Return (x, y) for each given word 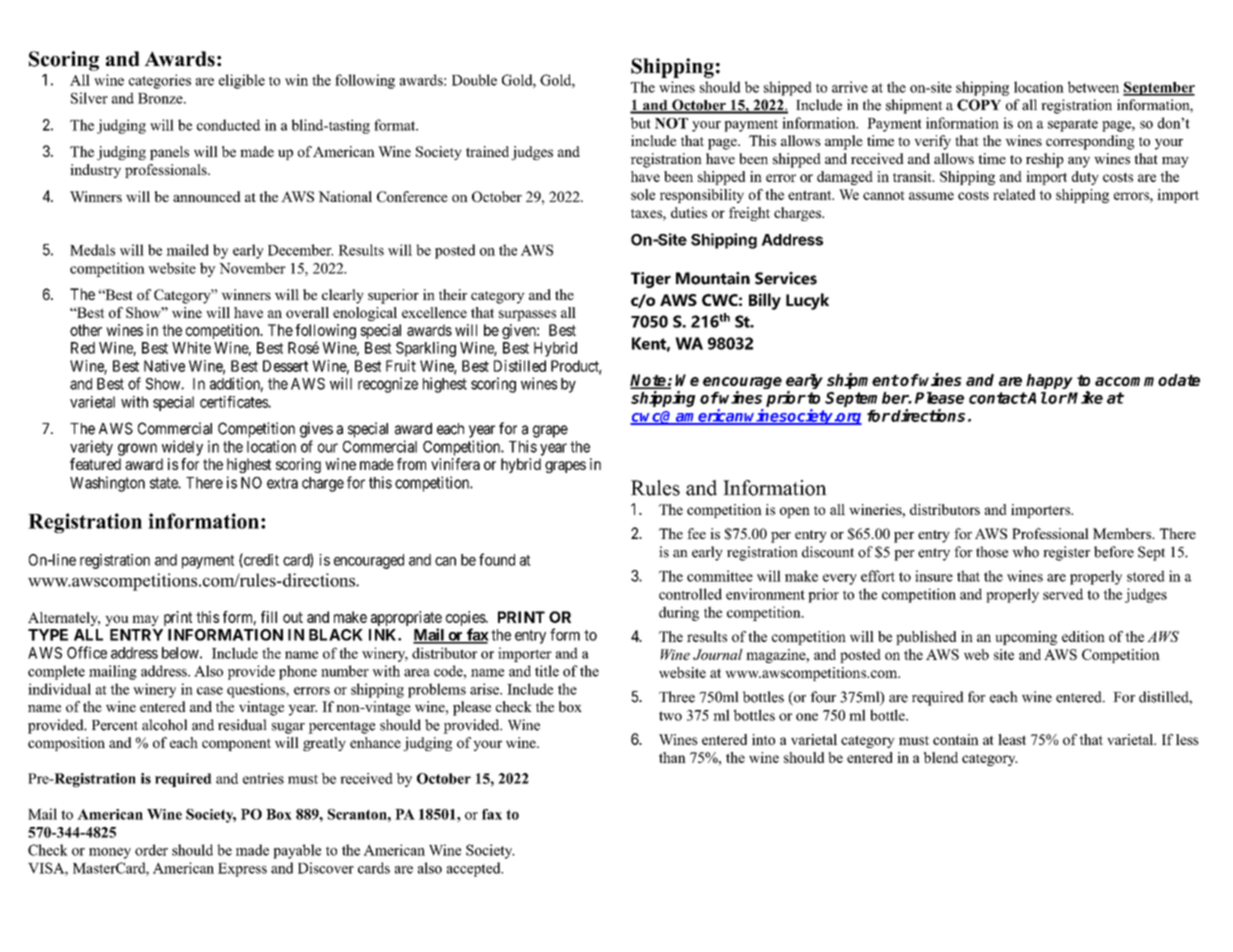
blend (940, 757)
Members (1123, 533)
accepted (475, 869)
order (151, 850)
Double (474, 80)
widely (182, 448)
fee (696, 533)
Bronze (161, 98)
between (1093, 87)
